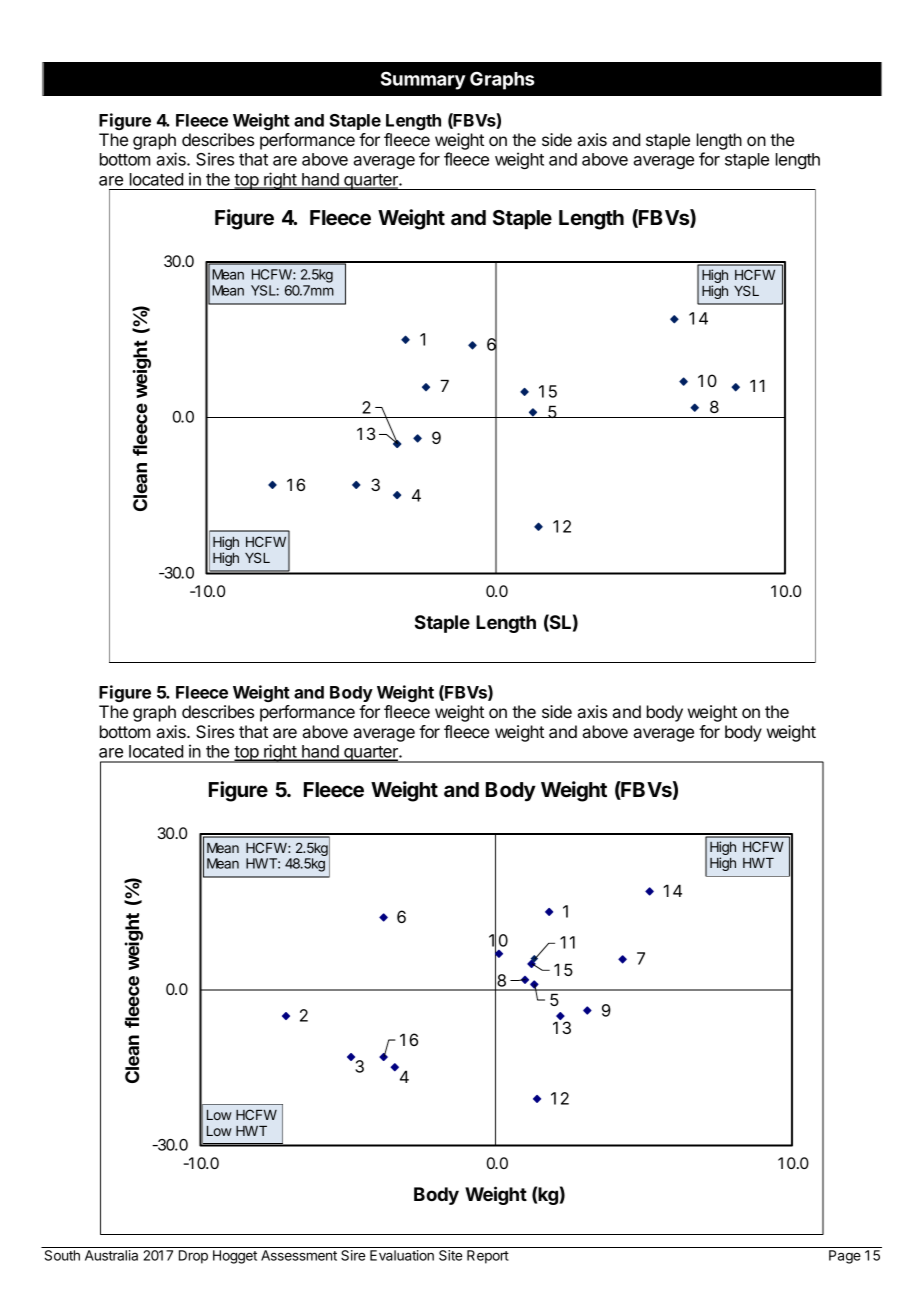  Describe the element at coordinates (845, 1257) in the page. I see `Page` at that location.
